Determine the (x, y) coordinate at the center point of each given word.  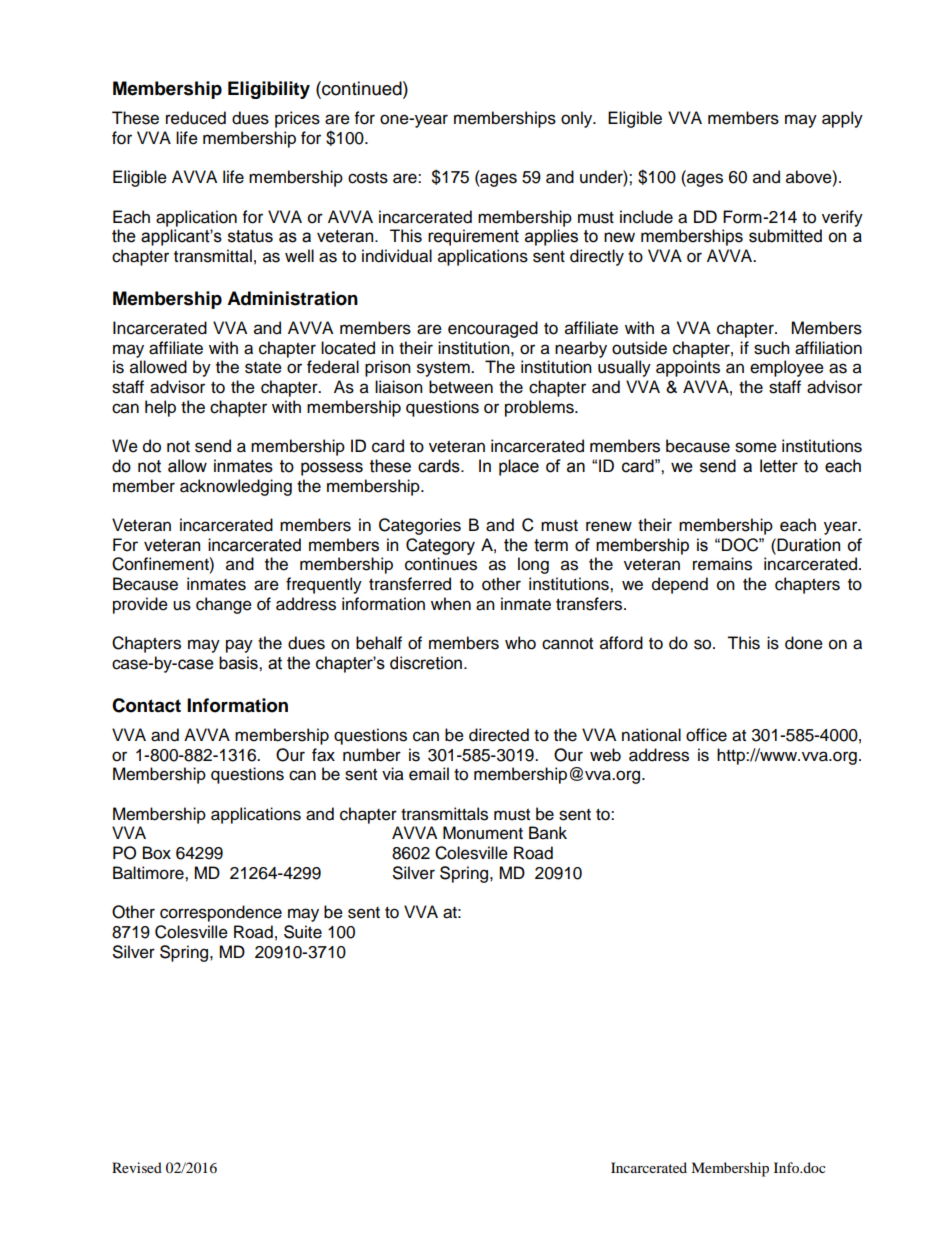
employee (787, 368)
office (706, 735)
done (804, 643)
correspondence (221, 913)
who (520, 643)
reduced (196, 118)
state (263, 368)
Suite (303, 932)
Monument (483, 833)
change (224, 605)
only (578, 119)
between (461, 387)
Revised (137, 1167)
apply (842, 119)
